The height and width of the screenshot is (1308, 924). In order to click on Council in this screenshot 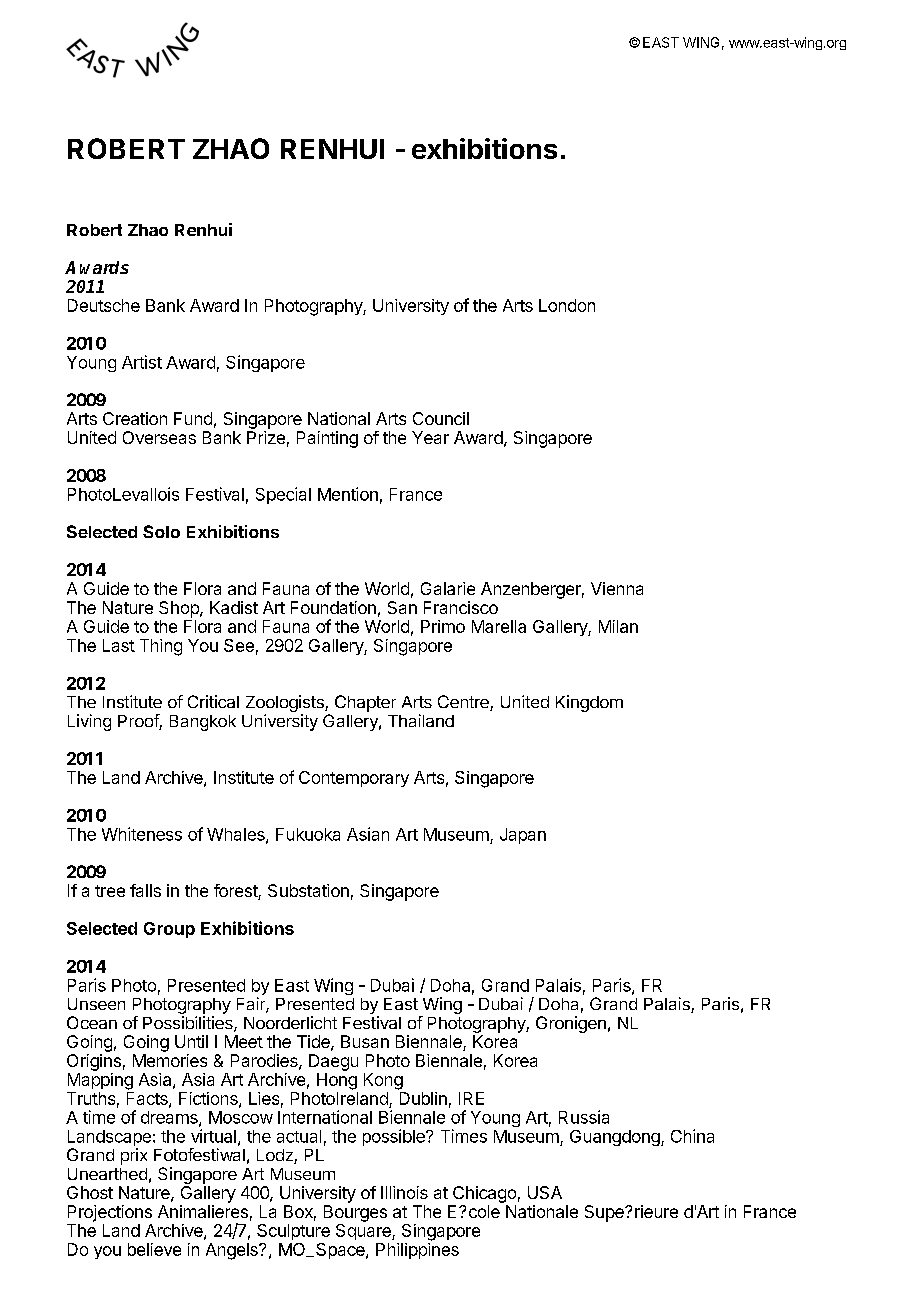, I will do `click(441, 418)`.
